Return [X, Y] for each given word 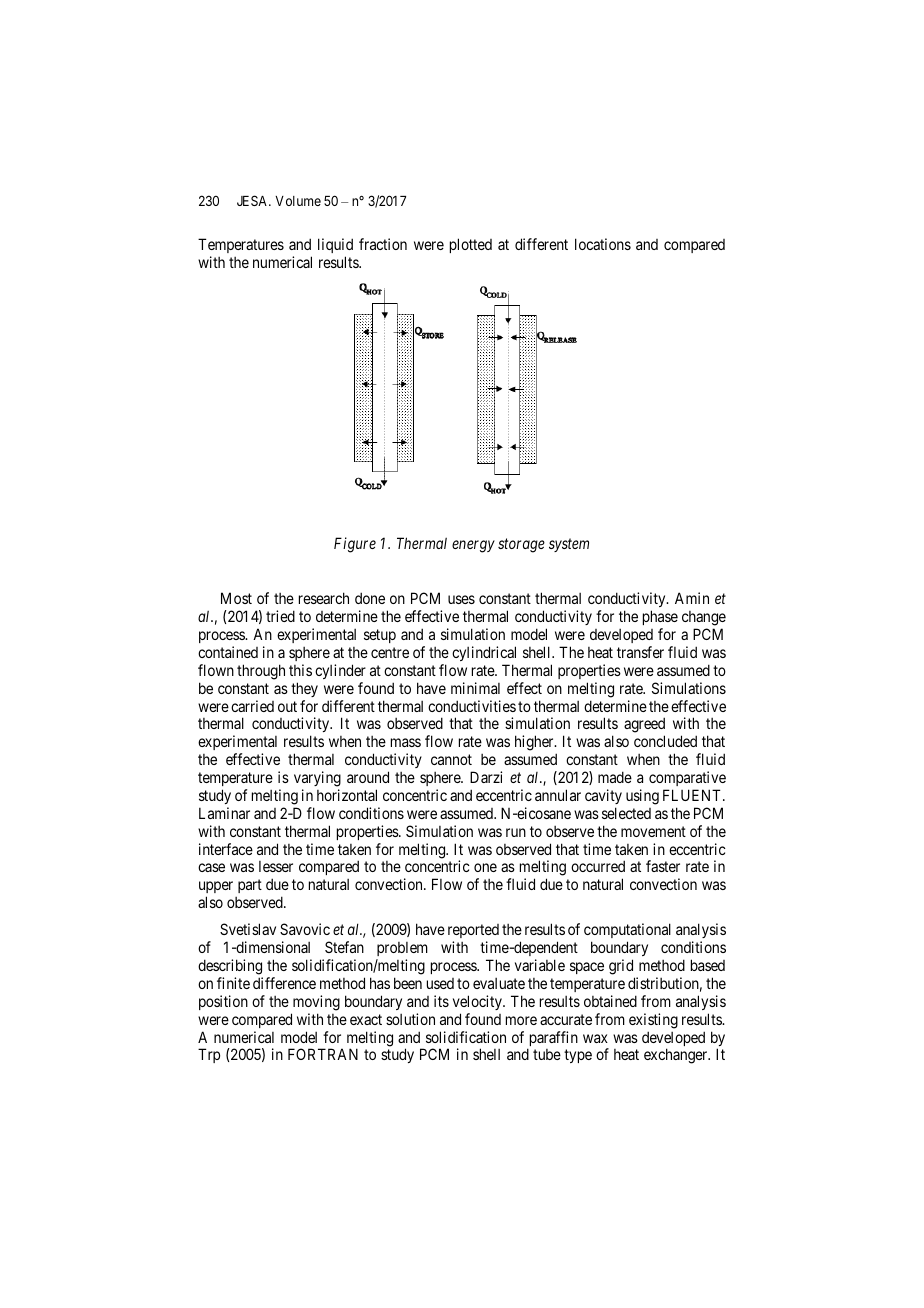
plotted [471, 245]
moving [316, 1003]
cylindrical [484, 653]
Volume [298, 201]
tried [280, 616]
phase [660, 619]
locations [603, 244]
